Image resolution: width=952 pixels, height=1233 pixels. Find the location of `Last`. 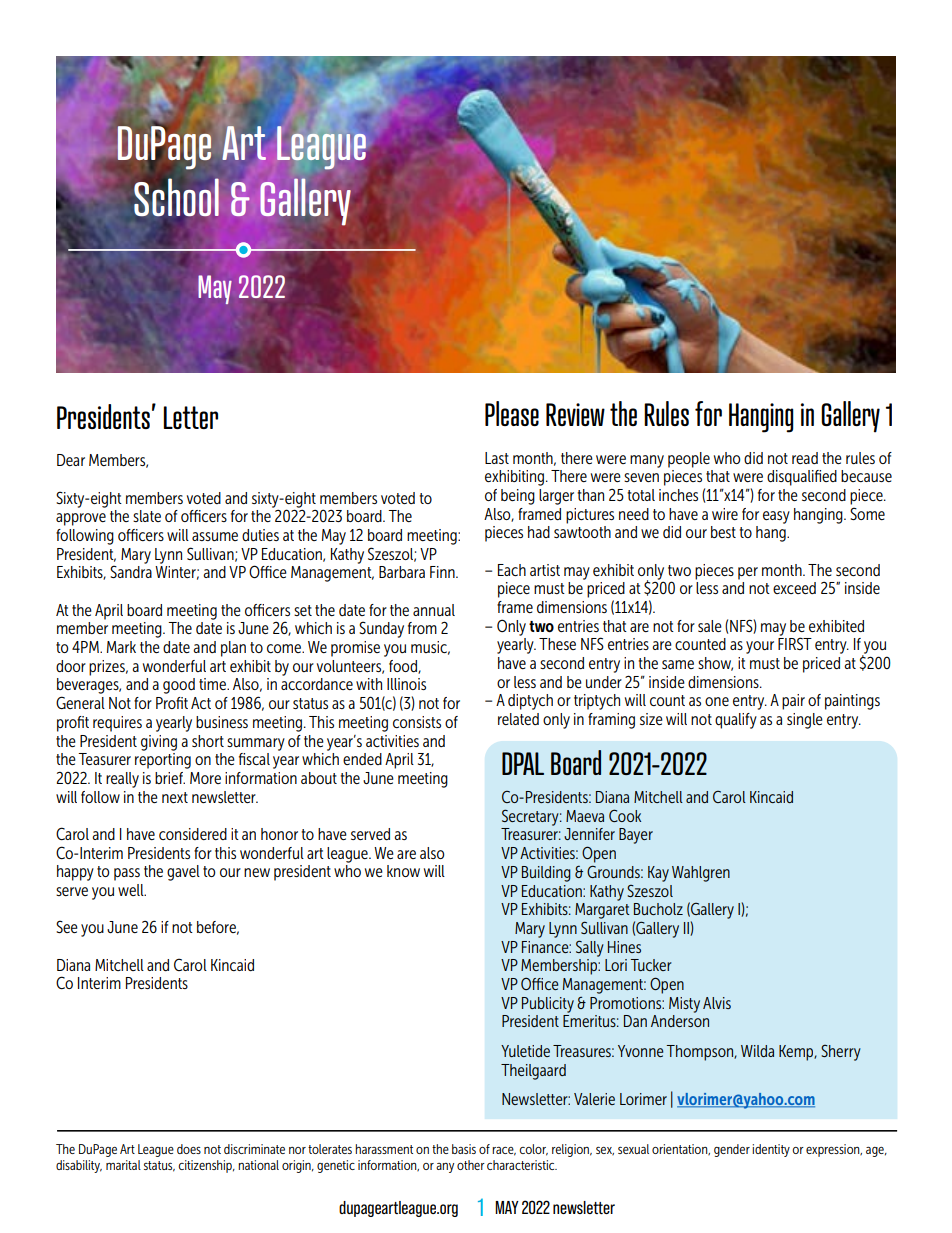

Last is located at coordinates (497, 458).
